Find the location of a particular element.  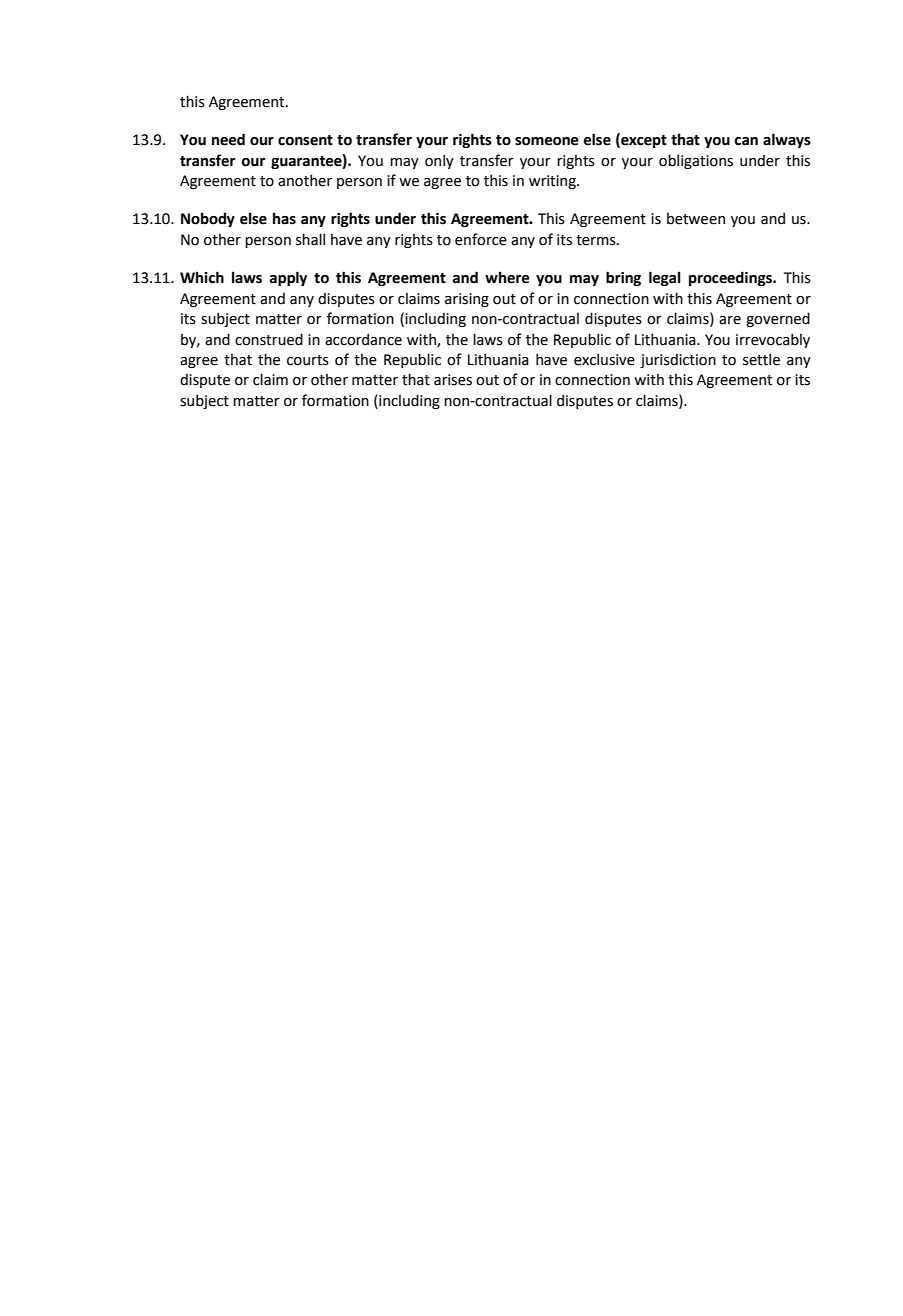

courts is located at coordinates (308, 360).
